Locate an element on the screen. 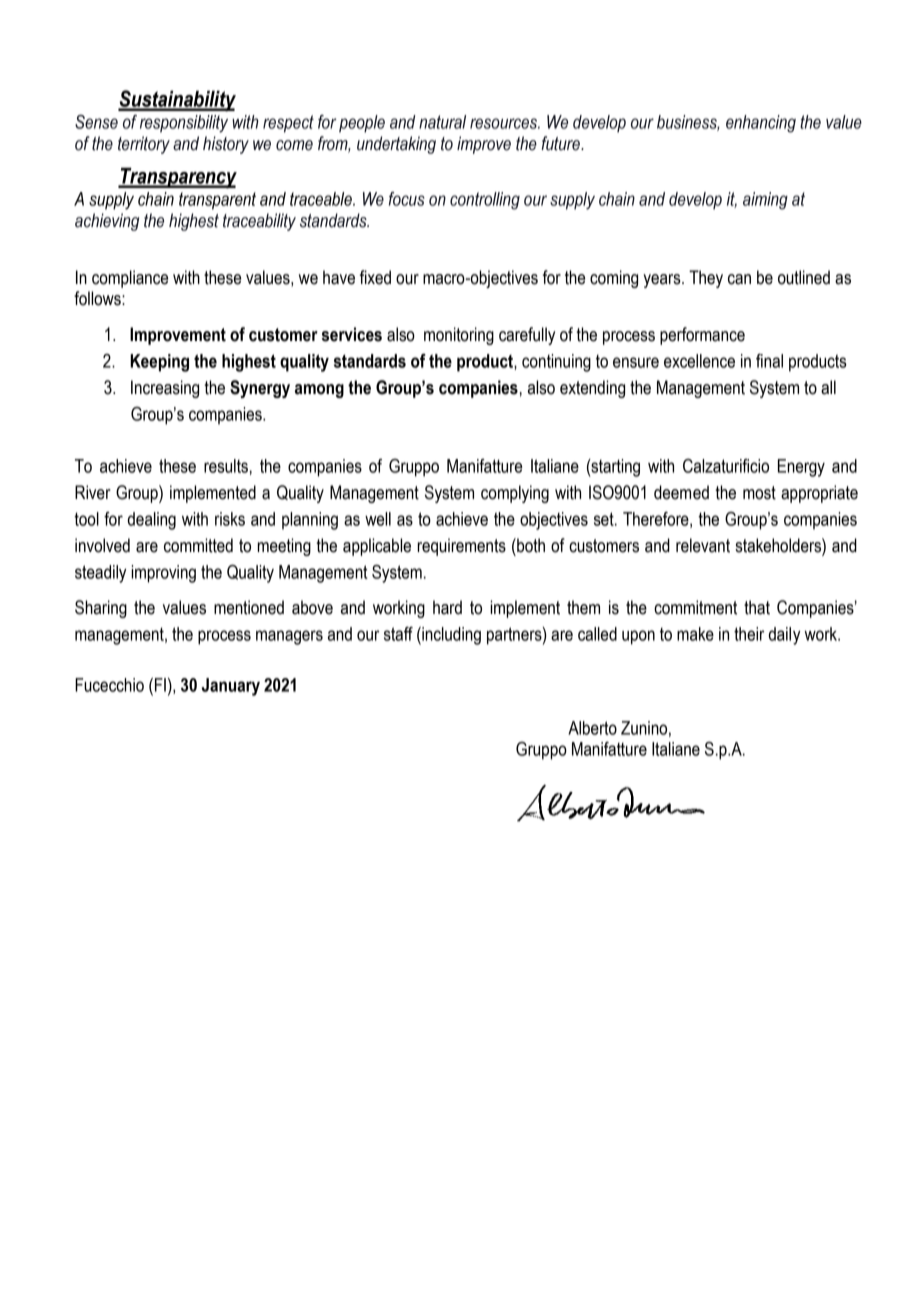 The height and width of the screenshot is (1308, 924). January is located at coordinates (231, 687).
